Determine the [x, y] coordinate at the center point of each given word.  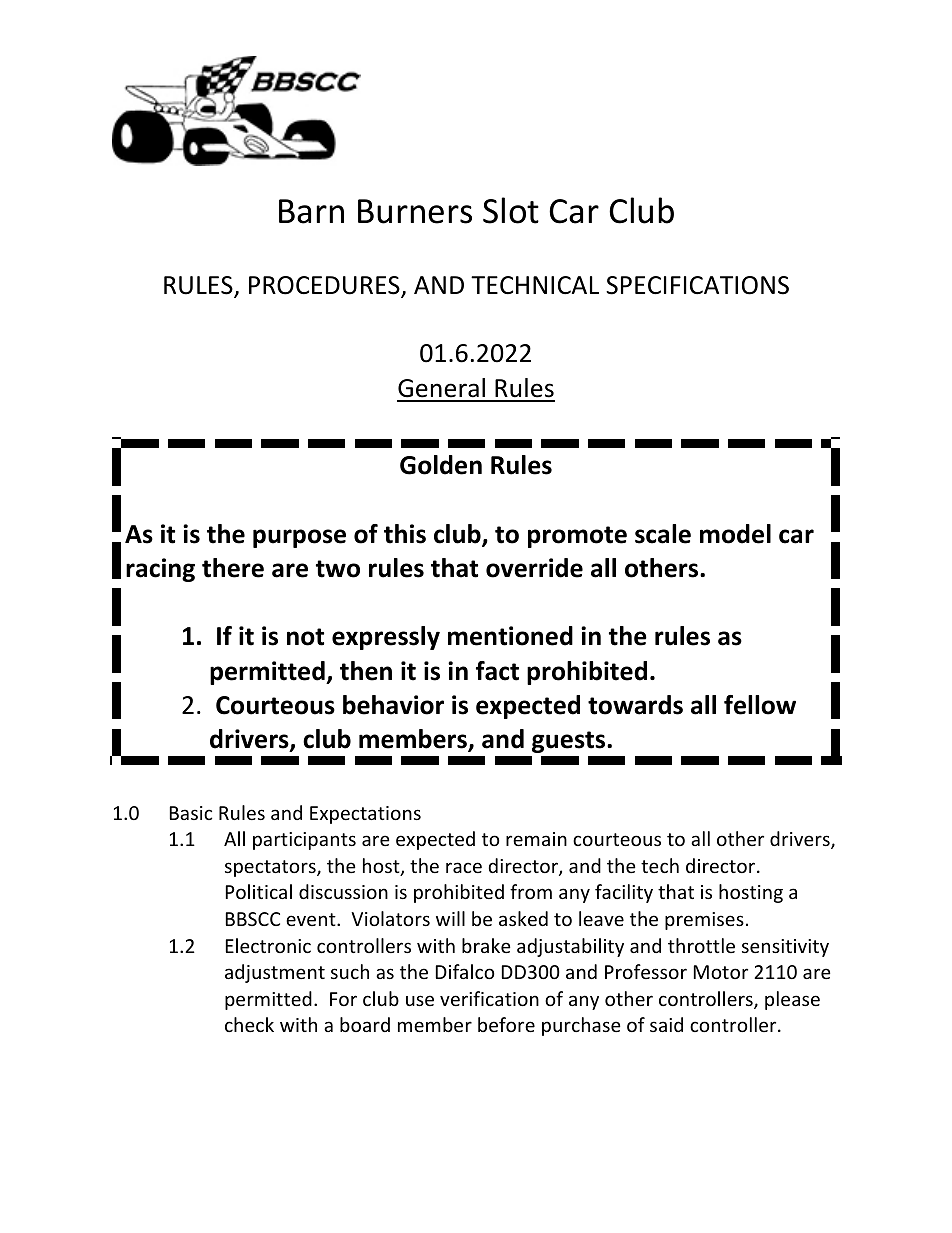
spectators [271, 868]
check [249, 1024]
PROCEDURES [325, 286]
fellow [760, 705]
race [464, 867]
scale [663, 534]
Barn [311, 211]
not [305, 637]
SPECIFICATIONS [697, 285]
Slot [511, 210]
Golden [441, 465]
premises [704, 921]
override [534, 568]
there [233, 568]
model [735, 534]
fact [497, 671]
